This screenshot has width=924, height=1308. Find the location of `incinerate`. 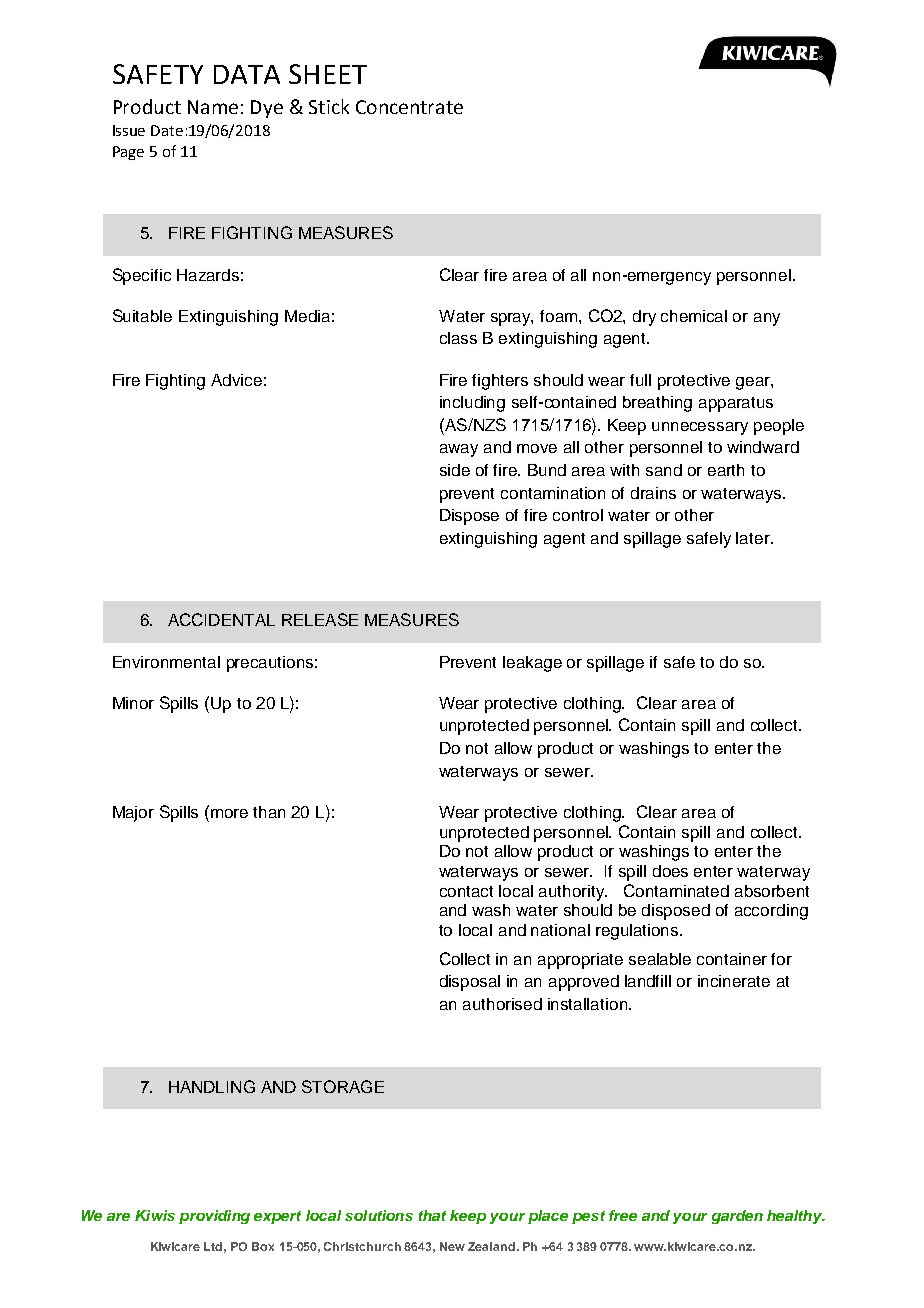

incinerate is located at coordinates (734, 981).
